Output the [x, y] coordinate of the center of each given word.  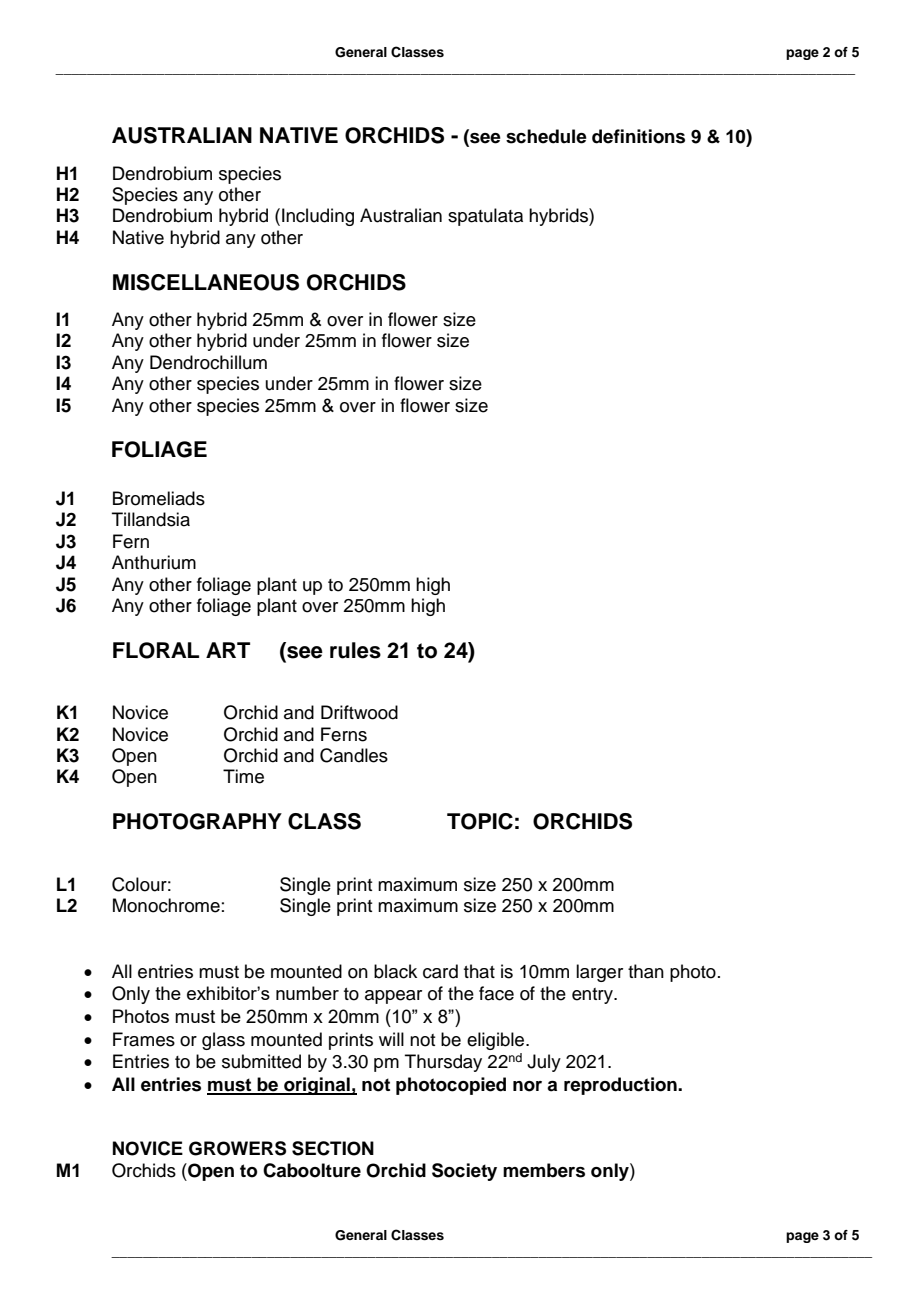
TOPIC [480, 821]
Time [243, 776]
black [395, 971]
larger [599, 973]
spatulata [485, 217]
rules [355, 650]
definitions [638, 136]
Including [318, 217]
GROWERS [237, 1148]
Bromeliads [159, 498]
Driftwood [359, 712]
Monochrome [166, 905]
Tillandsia [151, 519]
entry [593, 996]
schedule [546, 136]
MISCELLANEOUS [206, 282]
